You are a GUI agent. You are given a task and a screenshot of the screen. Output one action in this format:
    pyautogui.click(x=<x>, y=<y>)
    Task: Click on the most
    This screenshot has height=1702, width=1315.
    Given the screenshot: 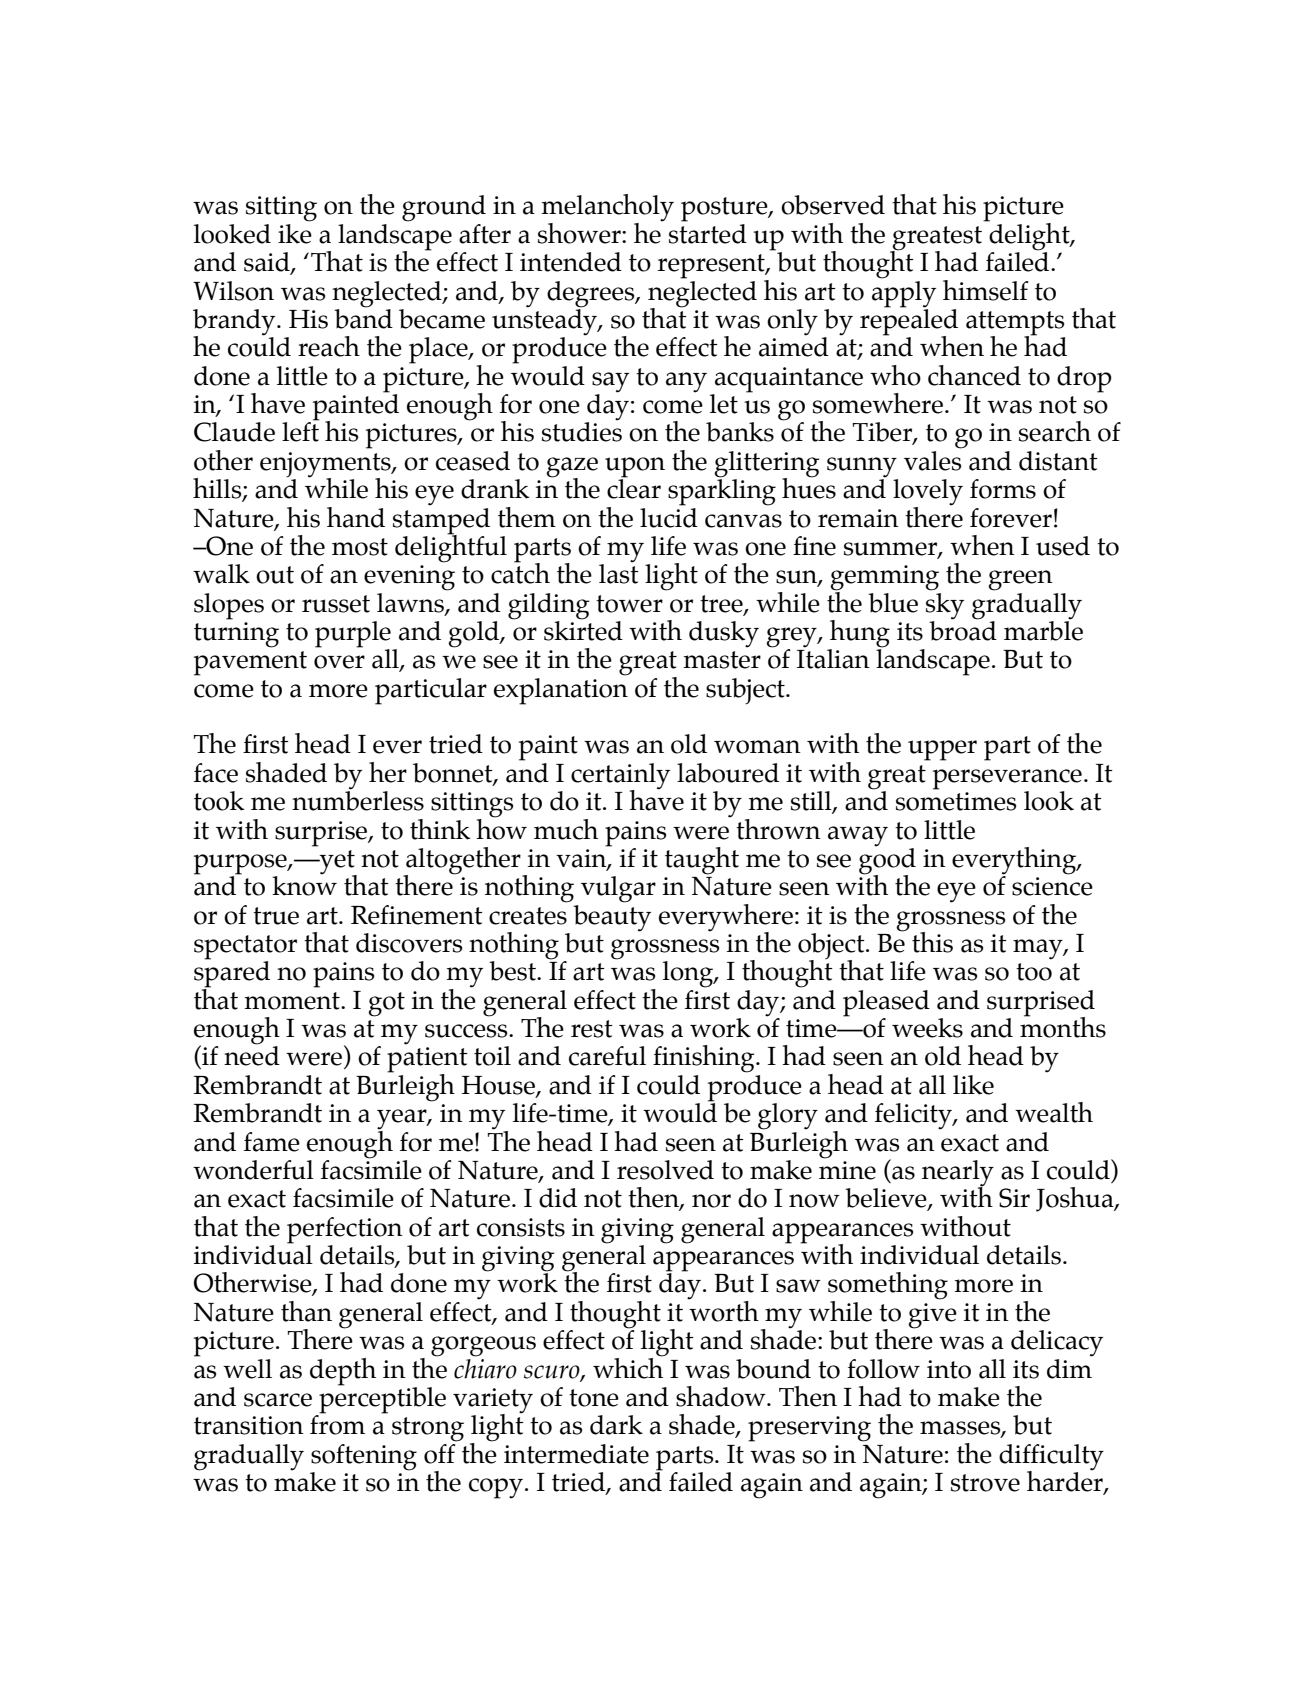 What is the action you would take?
    pyautogui.click(x=360, y=547)
